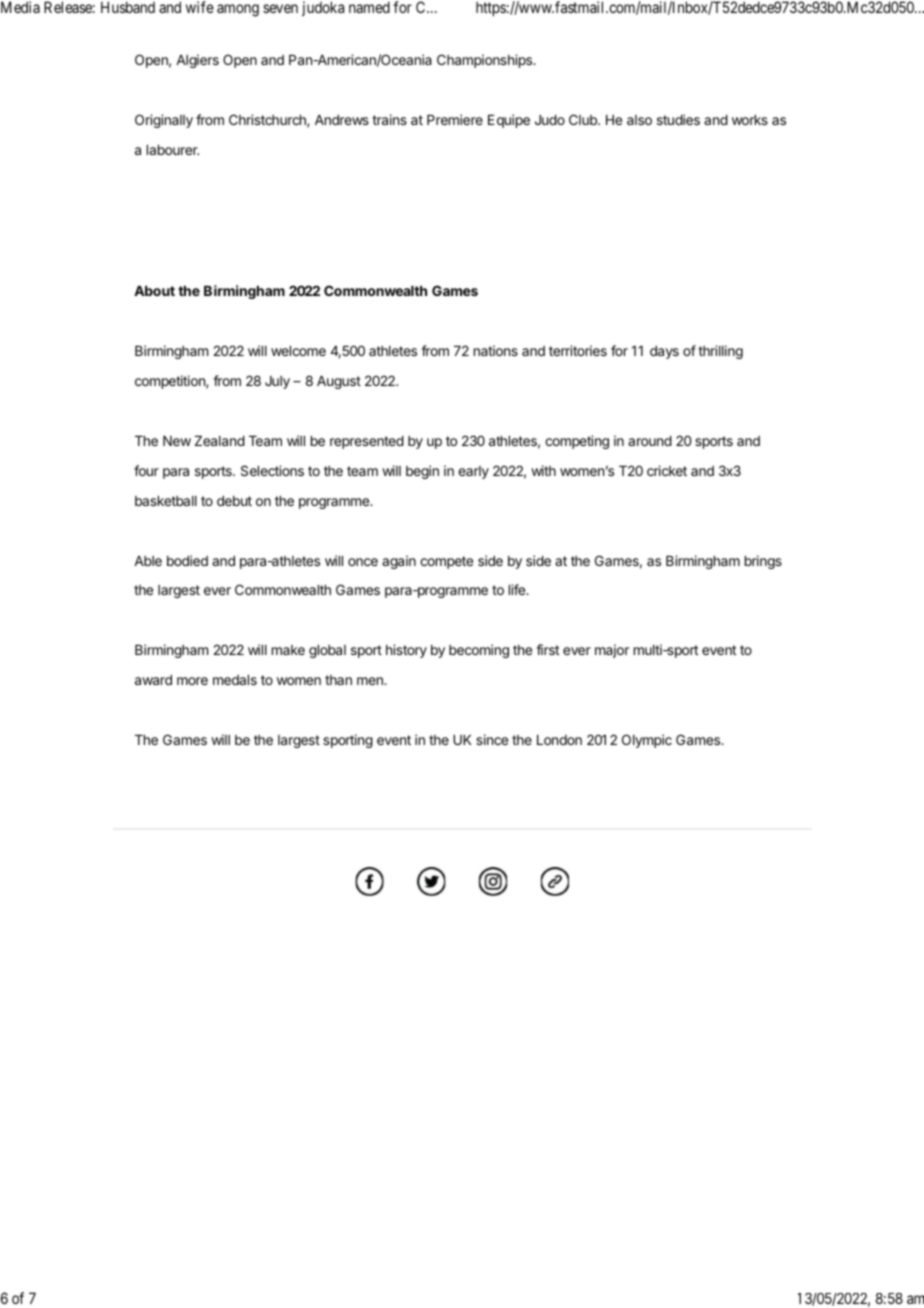 The width and height of the screenshot is (924, 1308). What do you see at coordinates (153, 680) in the screenshot?
I see `award` at bounding box center [153, 680].
